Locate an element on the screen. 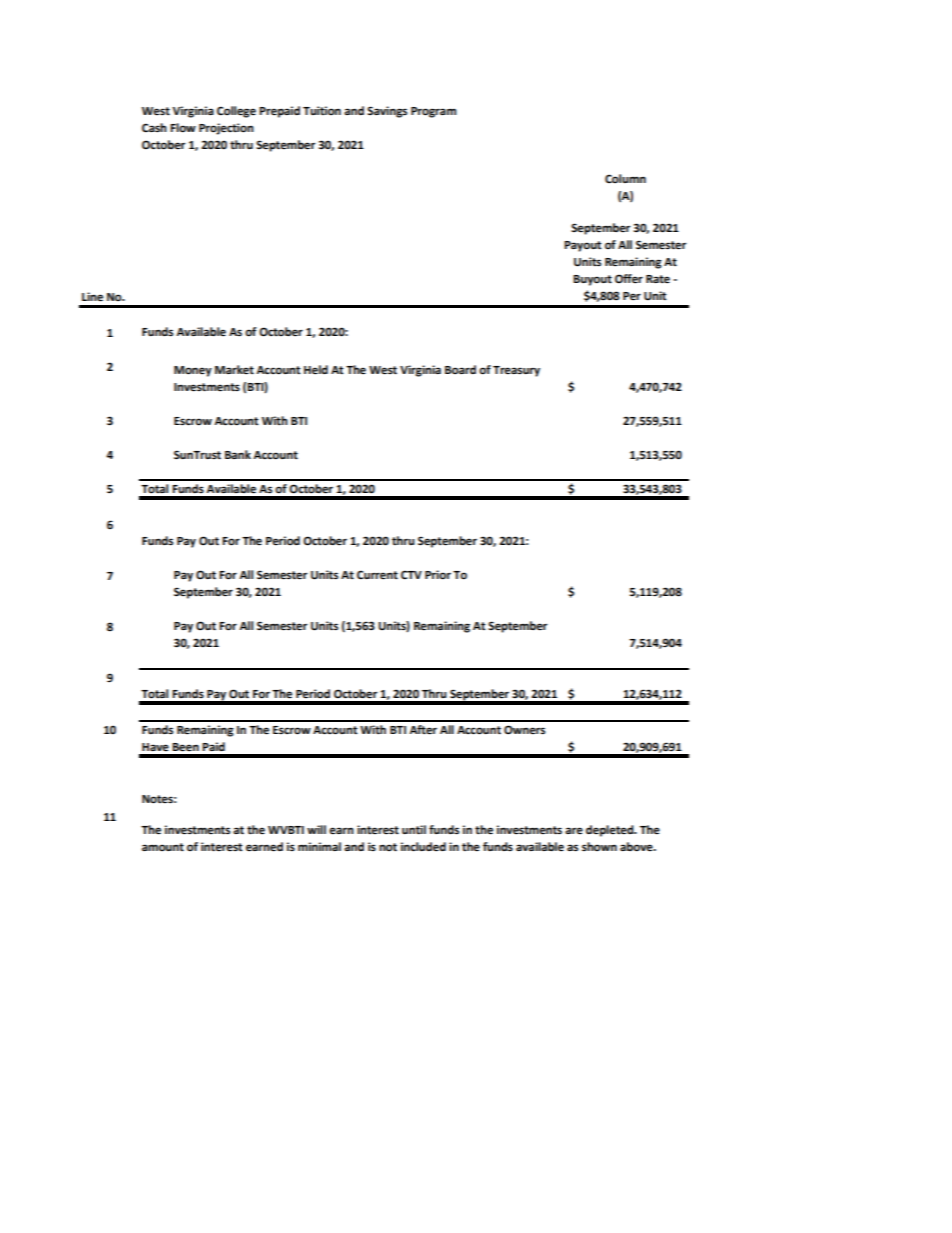  Treasury is located at coordinates (516, 371).
